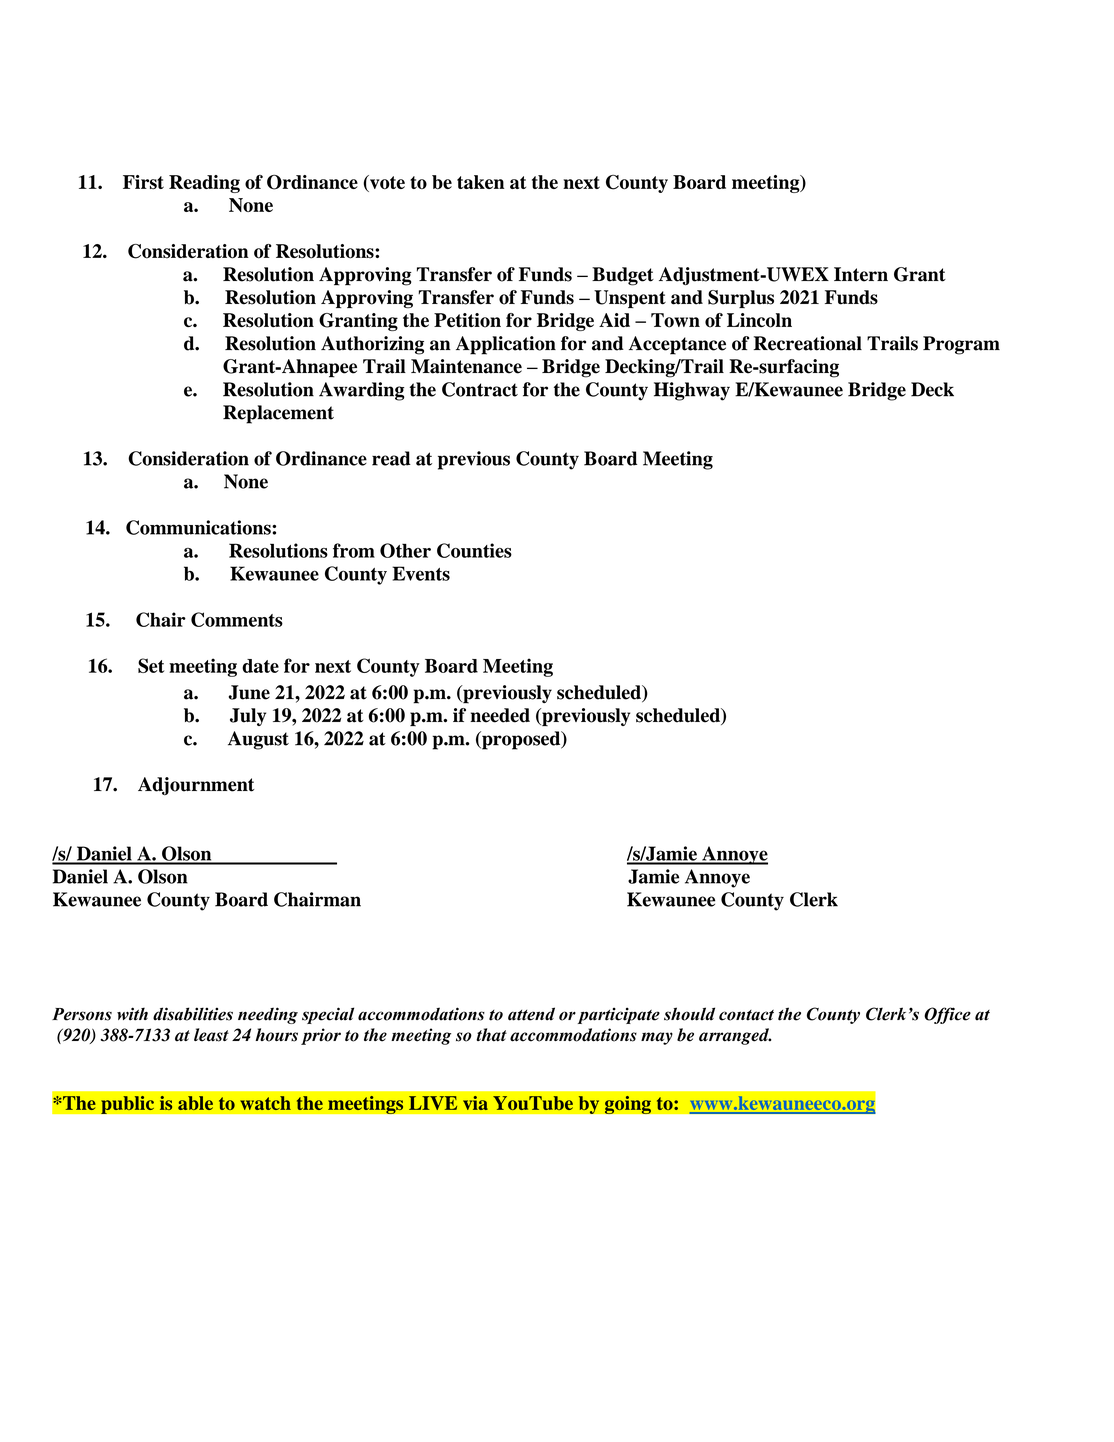  I want to click on able, so click(195, 1103).
